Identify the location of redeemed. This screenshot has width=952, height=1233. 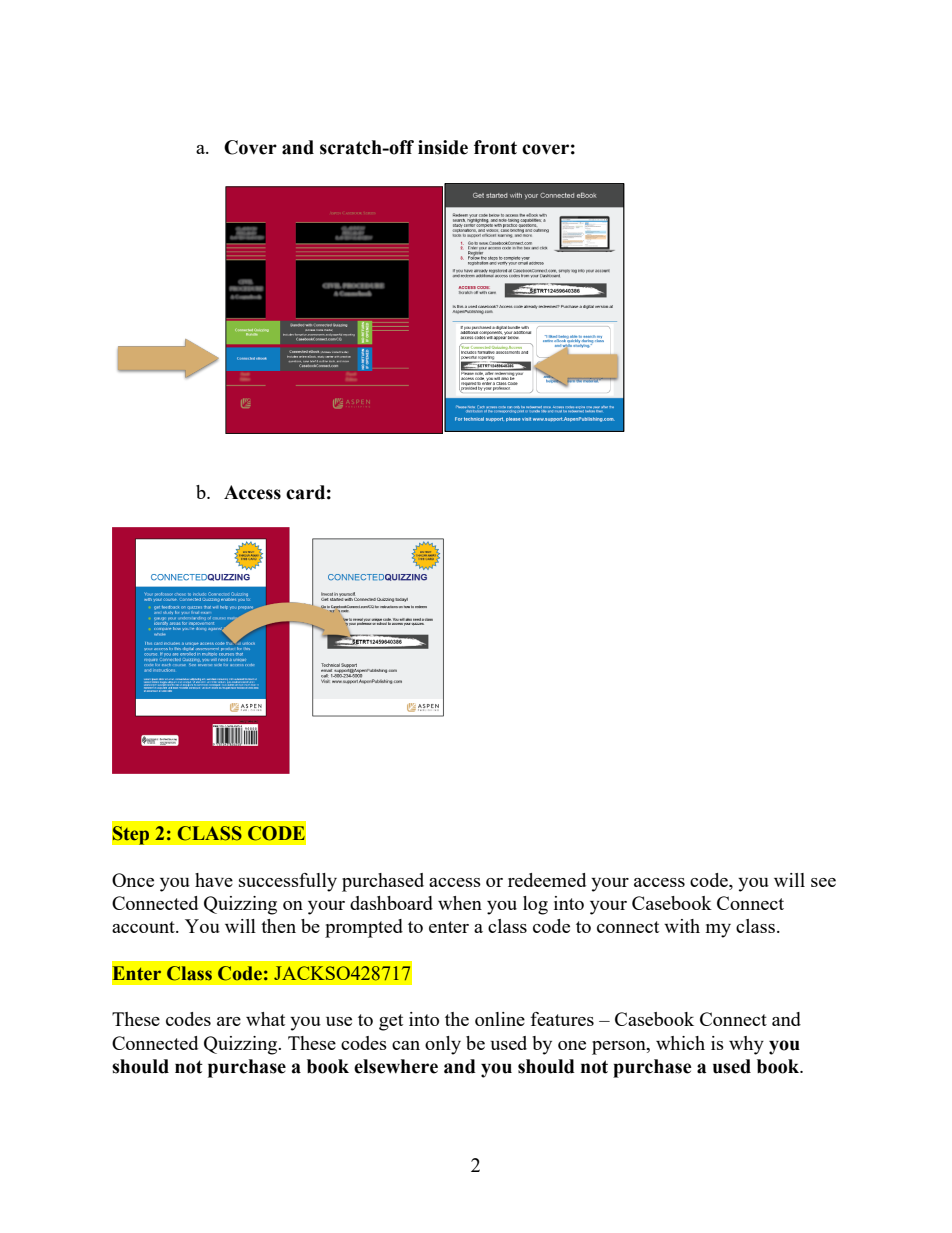
(547, 880).
